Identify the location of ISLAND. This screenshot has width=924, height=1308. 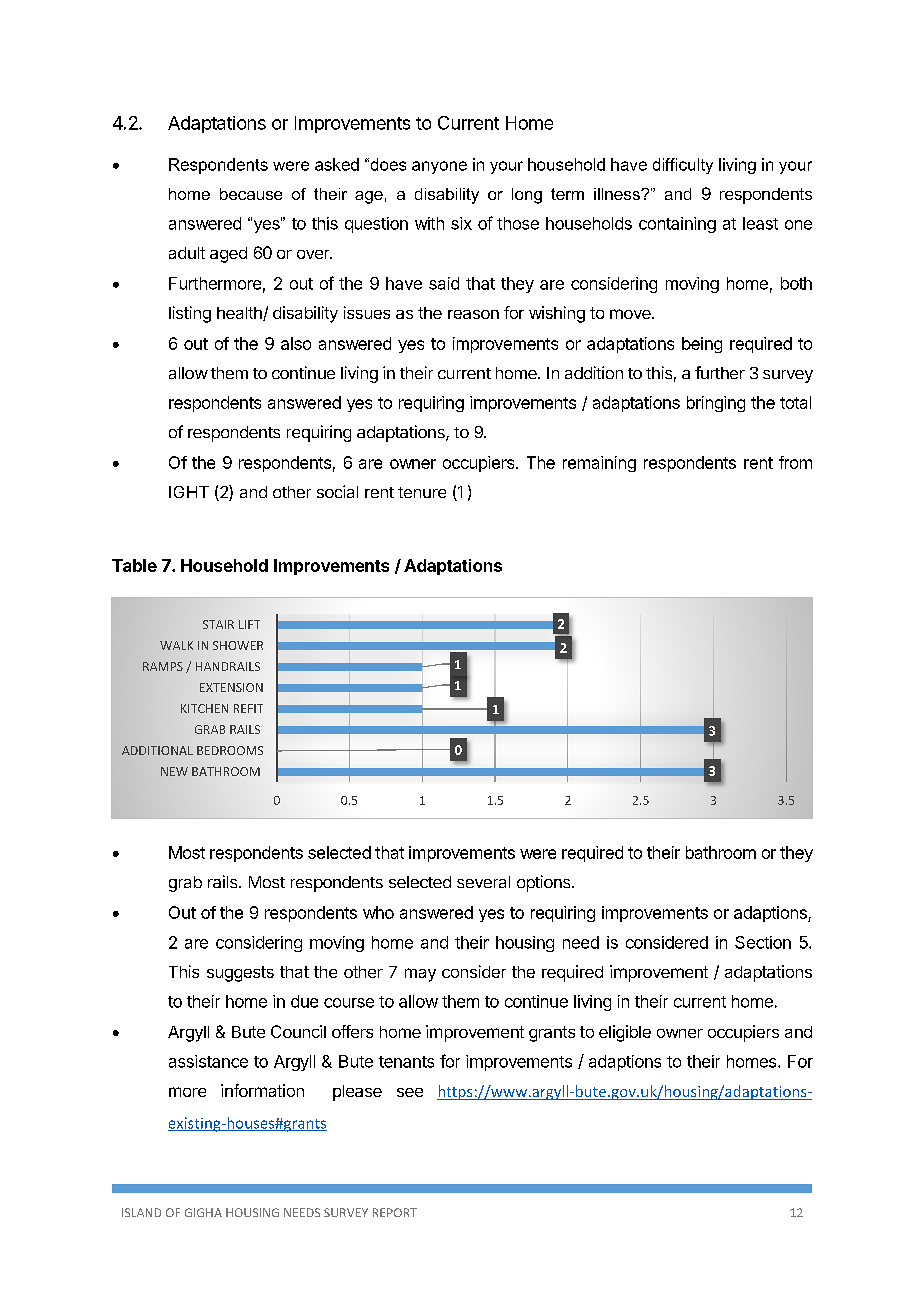
(141, 1212).
